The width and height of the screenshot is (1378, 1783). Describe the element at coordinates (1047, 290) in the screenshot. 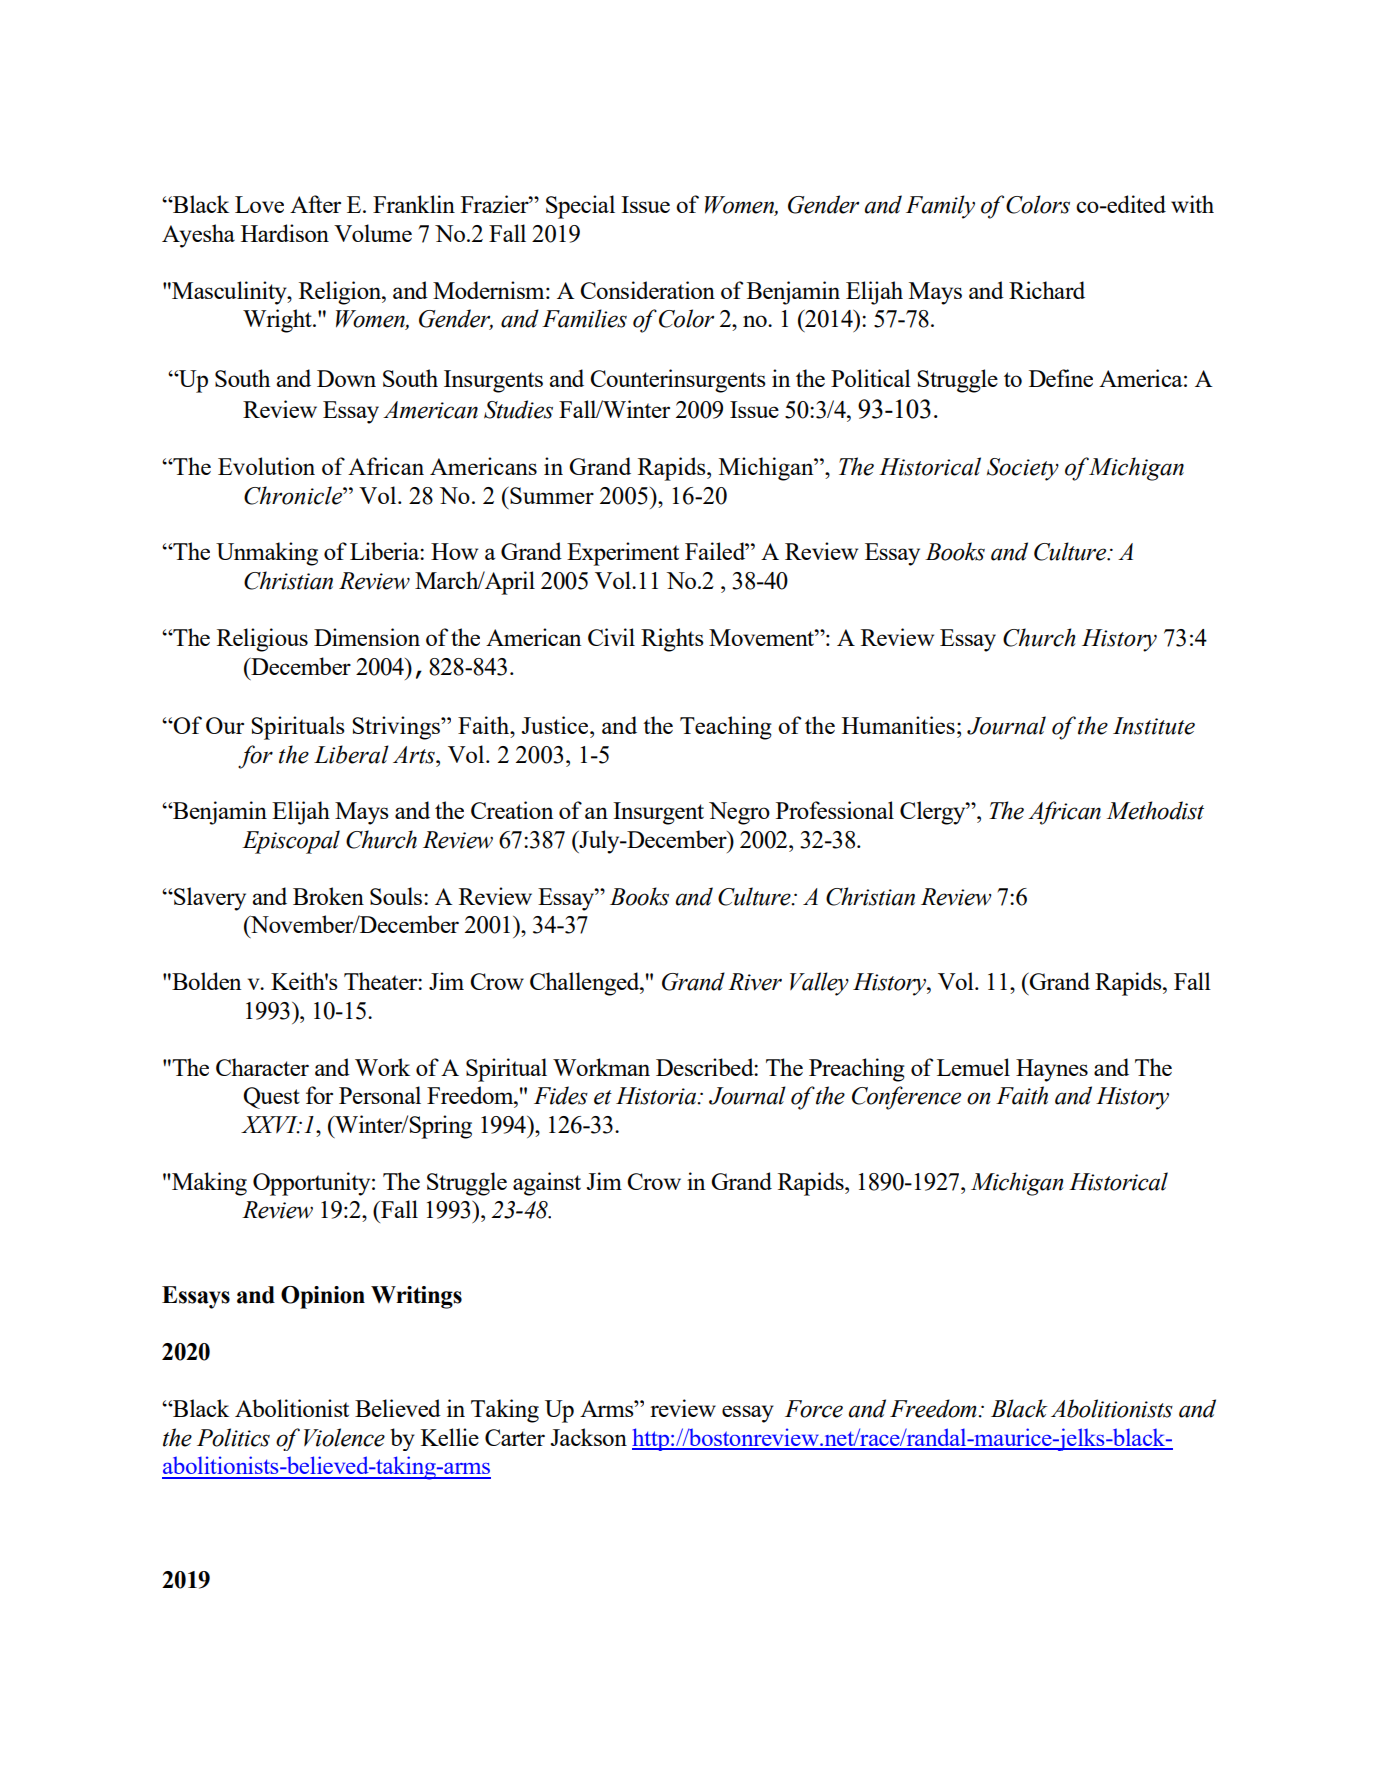

I see `Richard` at that location.
